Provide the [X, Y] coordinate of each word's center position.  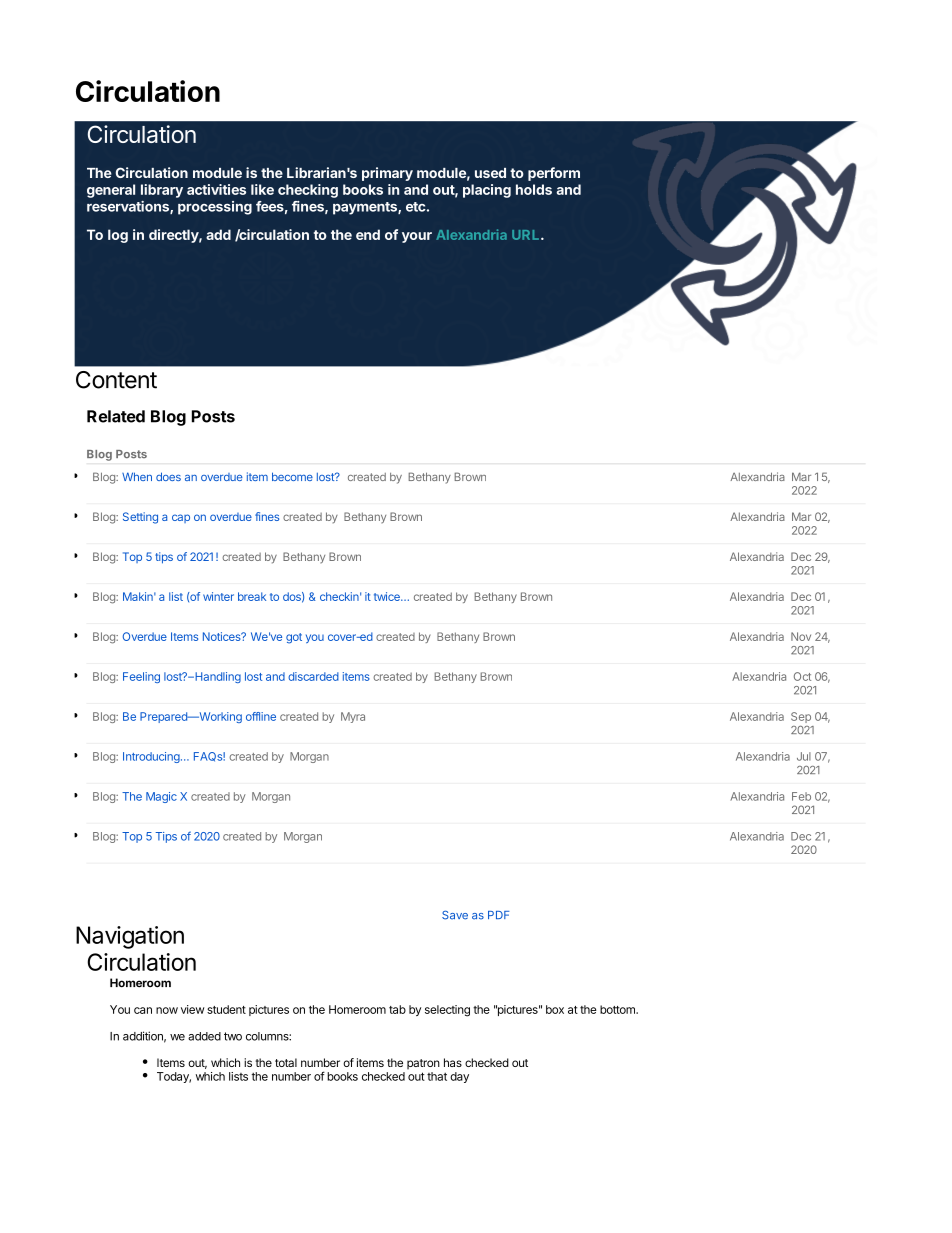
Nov [801, 636]
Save [455, 915]
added [204, 1036]
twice [388, 596]
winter [218, 596]
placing [487, 191]
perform [554, 174]
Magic [161, 797]
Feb [801, 796]
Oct [802, 676]
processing [215, 208]
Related [116, 416]
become [292, 476]
